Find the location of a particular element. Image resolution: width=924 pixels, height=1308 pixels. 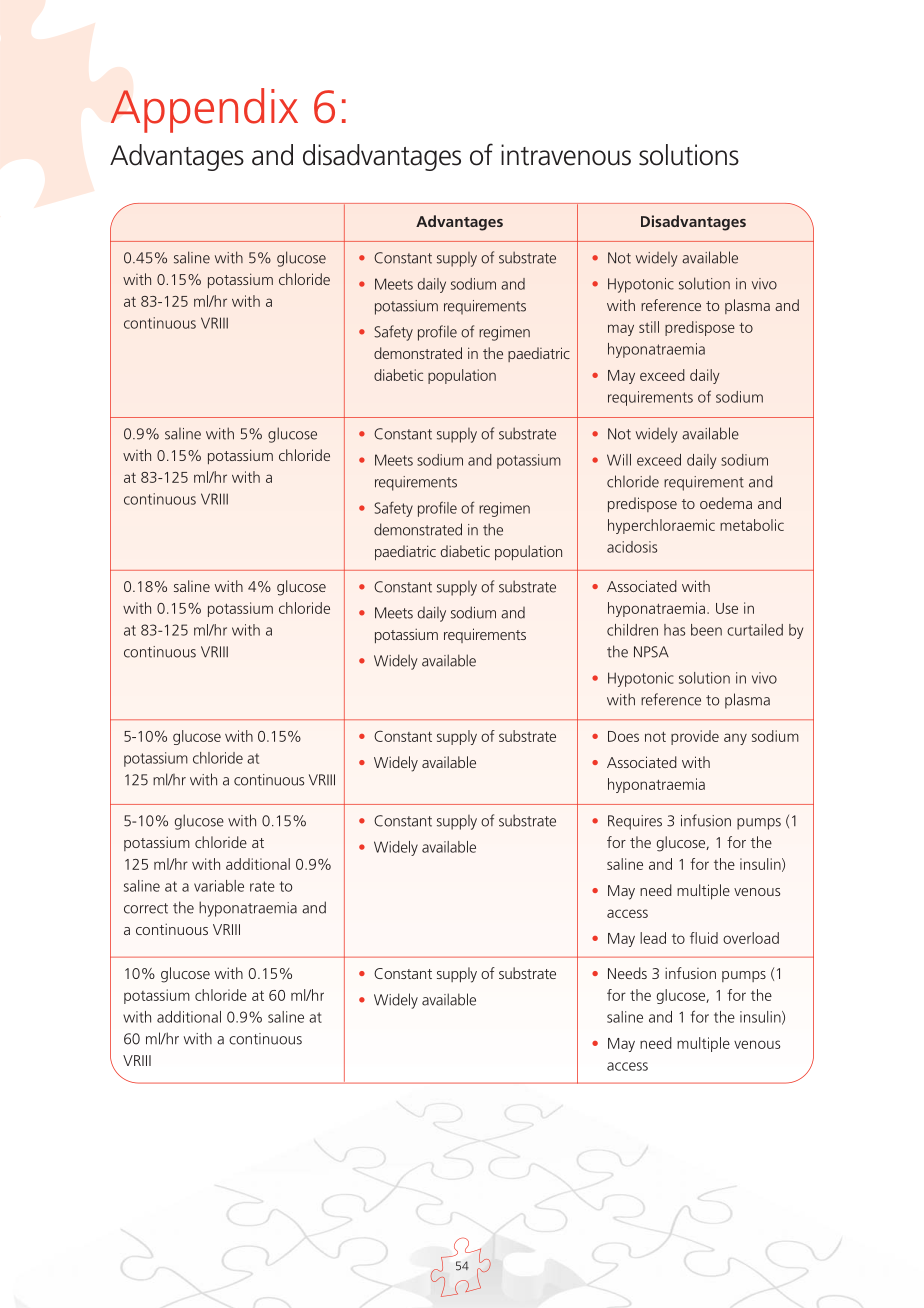

still is located at coordinates (649, 327).
